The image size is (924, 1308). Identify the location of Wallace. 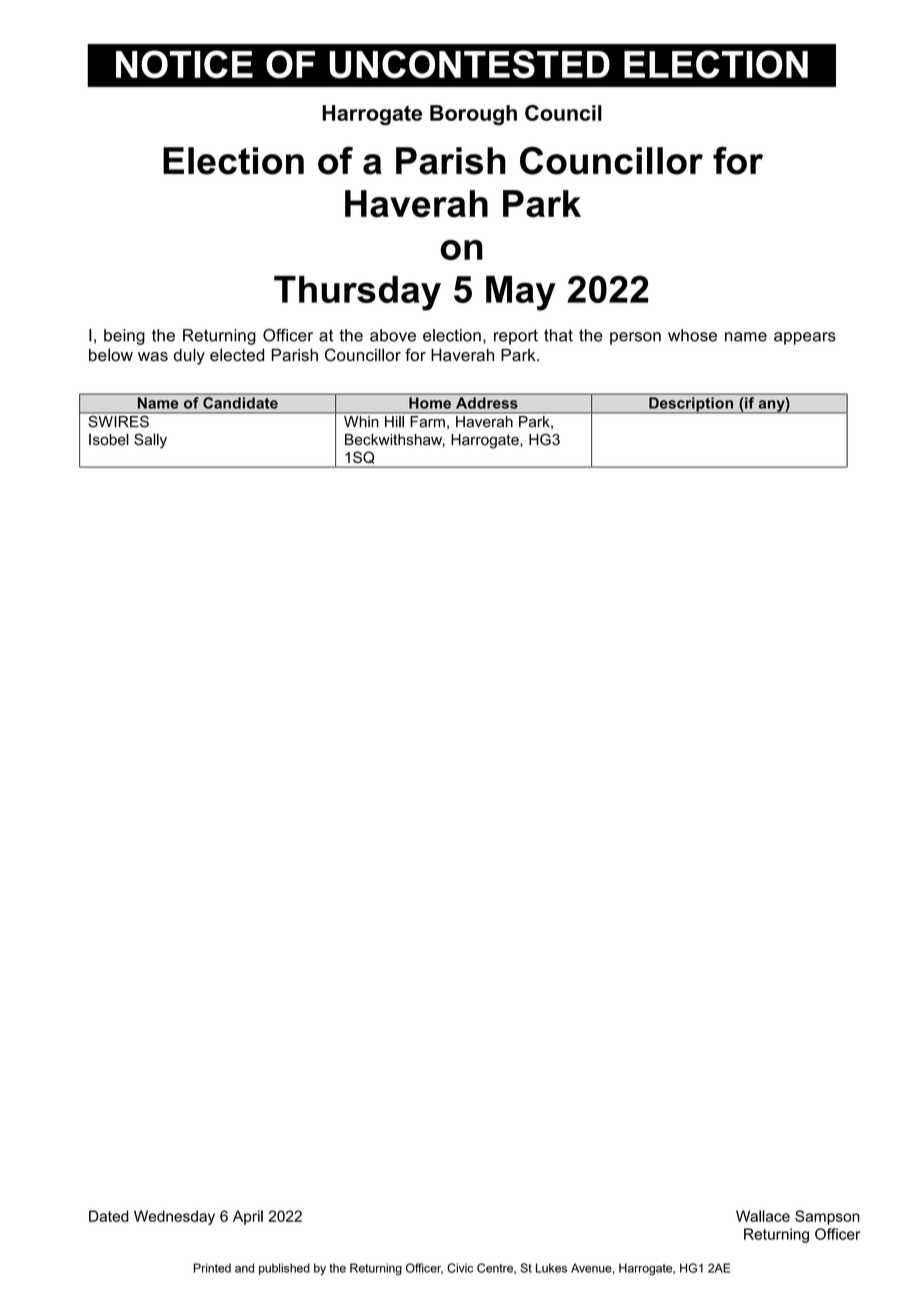
(763, 1216).
